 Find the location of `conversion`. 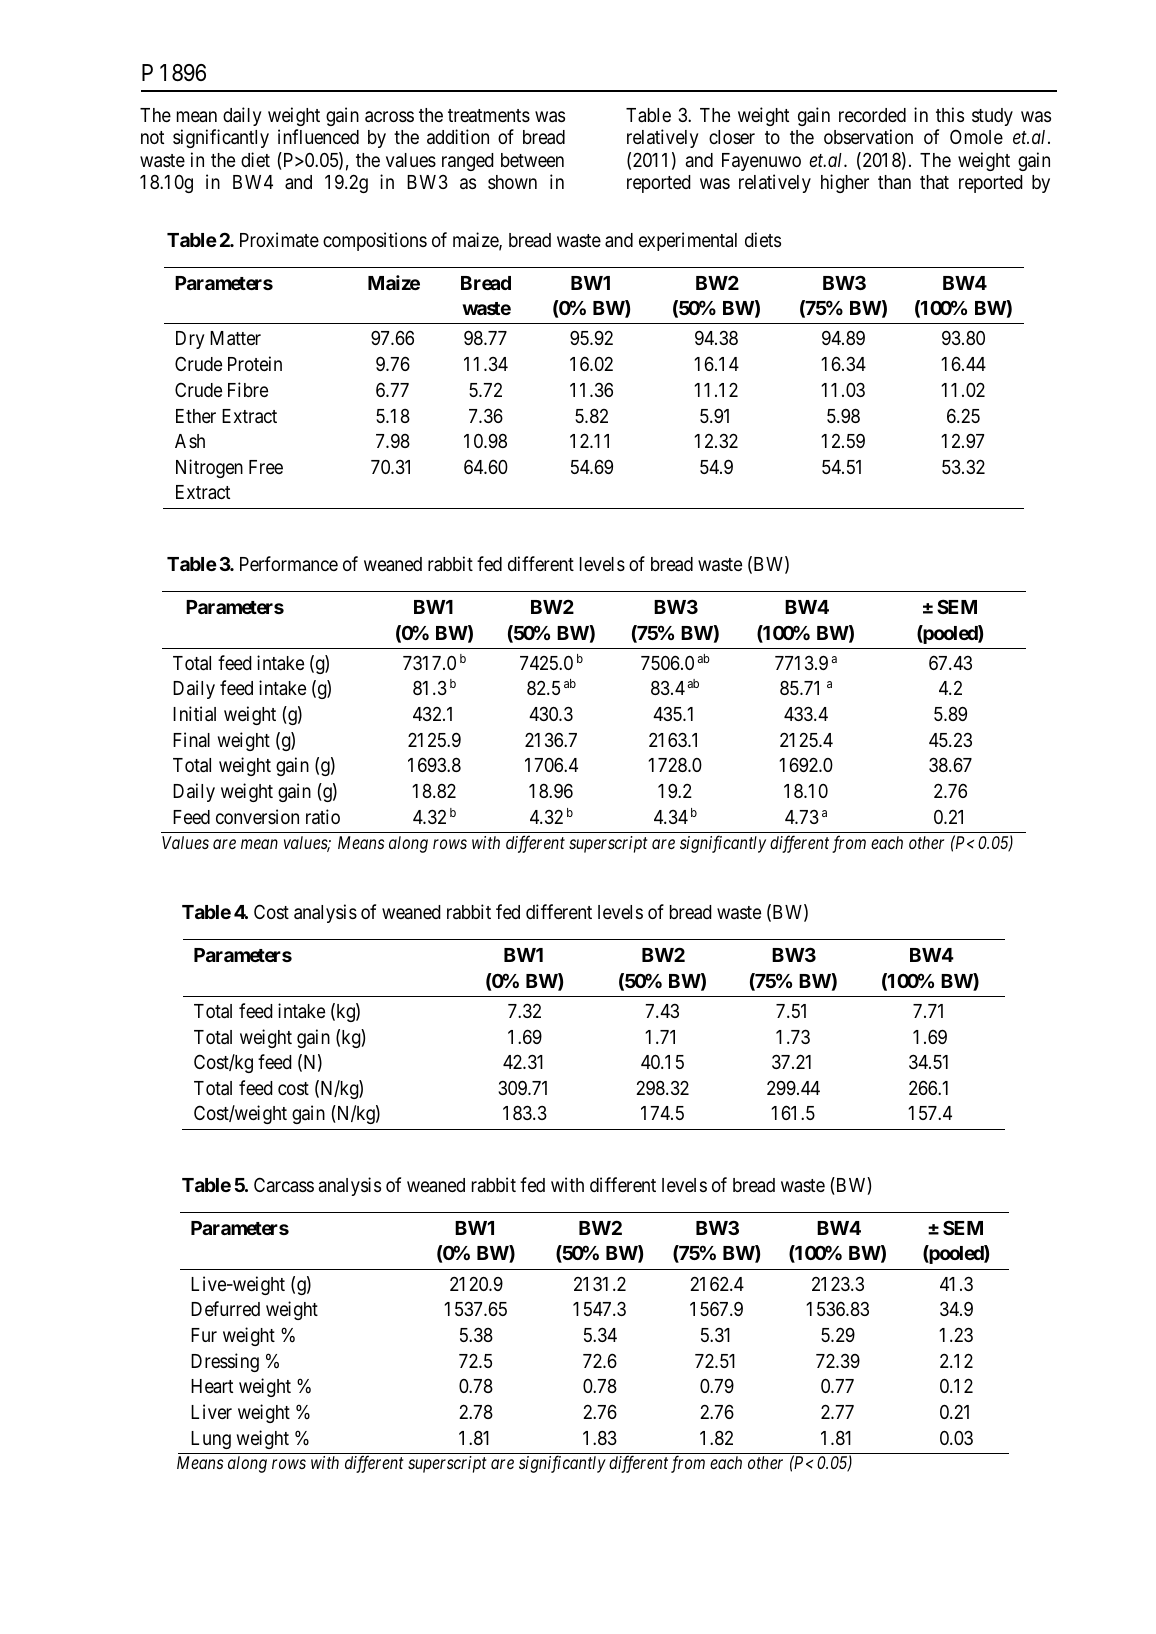

conversion is located at coordinates (257, 816).
